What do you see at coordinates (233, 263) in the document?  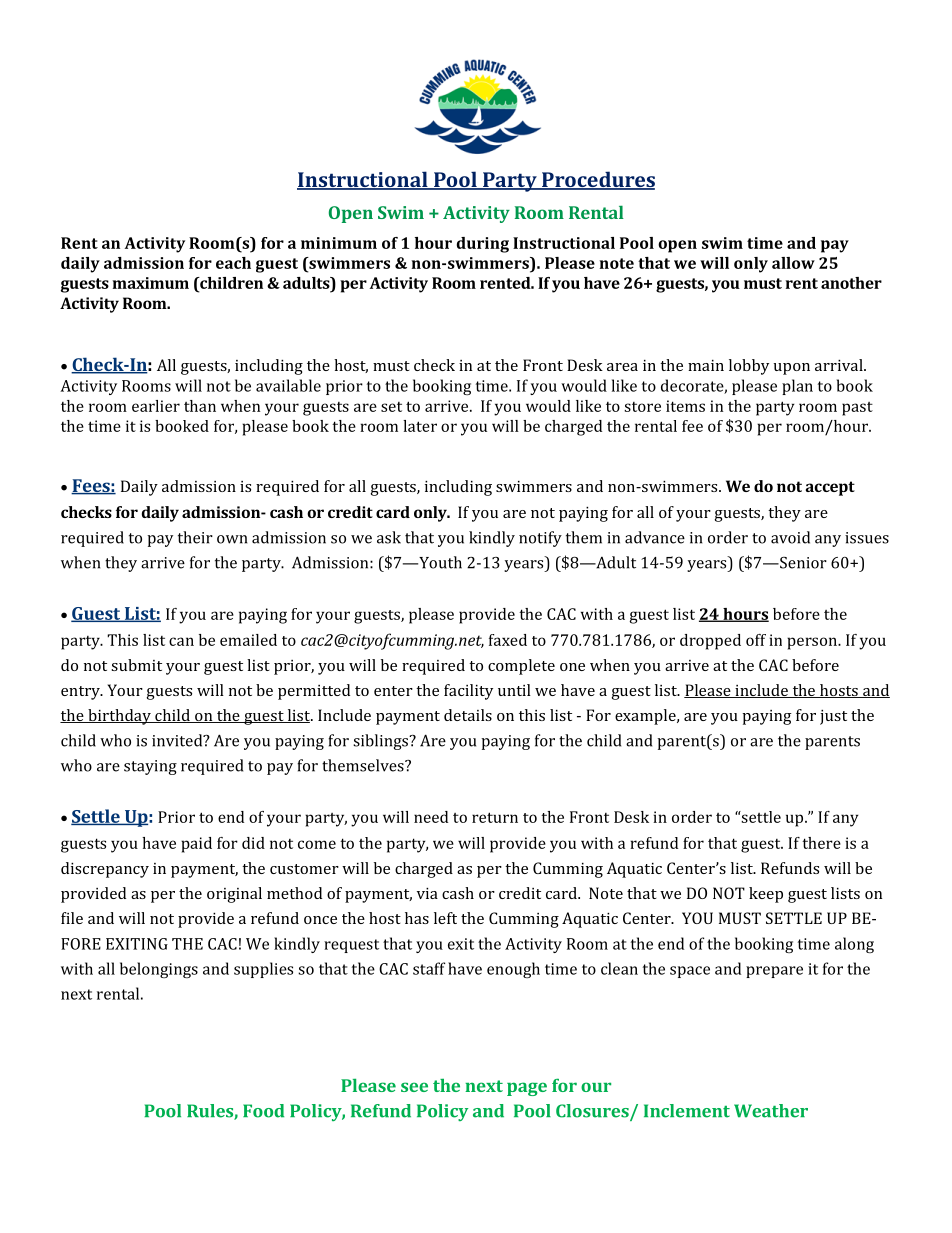 I see `each` at bounding box center [233, 263].
